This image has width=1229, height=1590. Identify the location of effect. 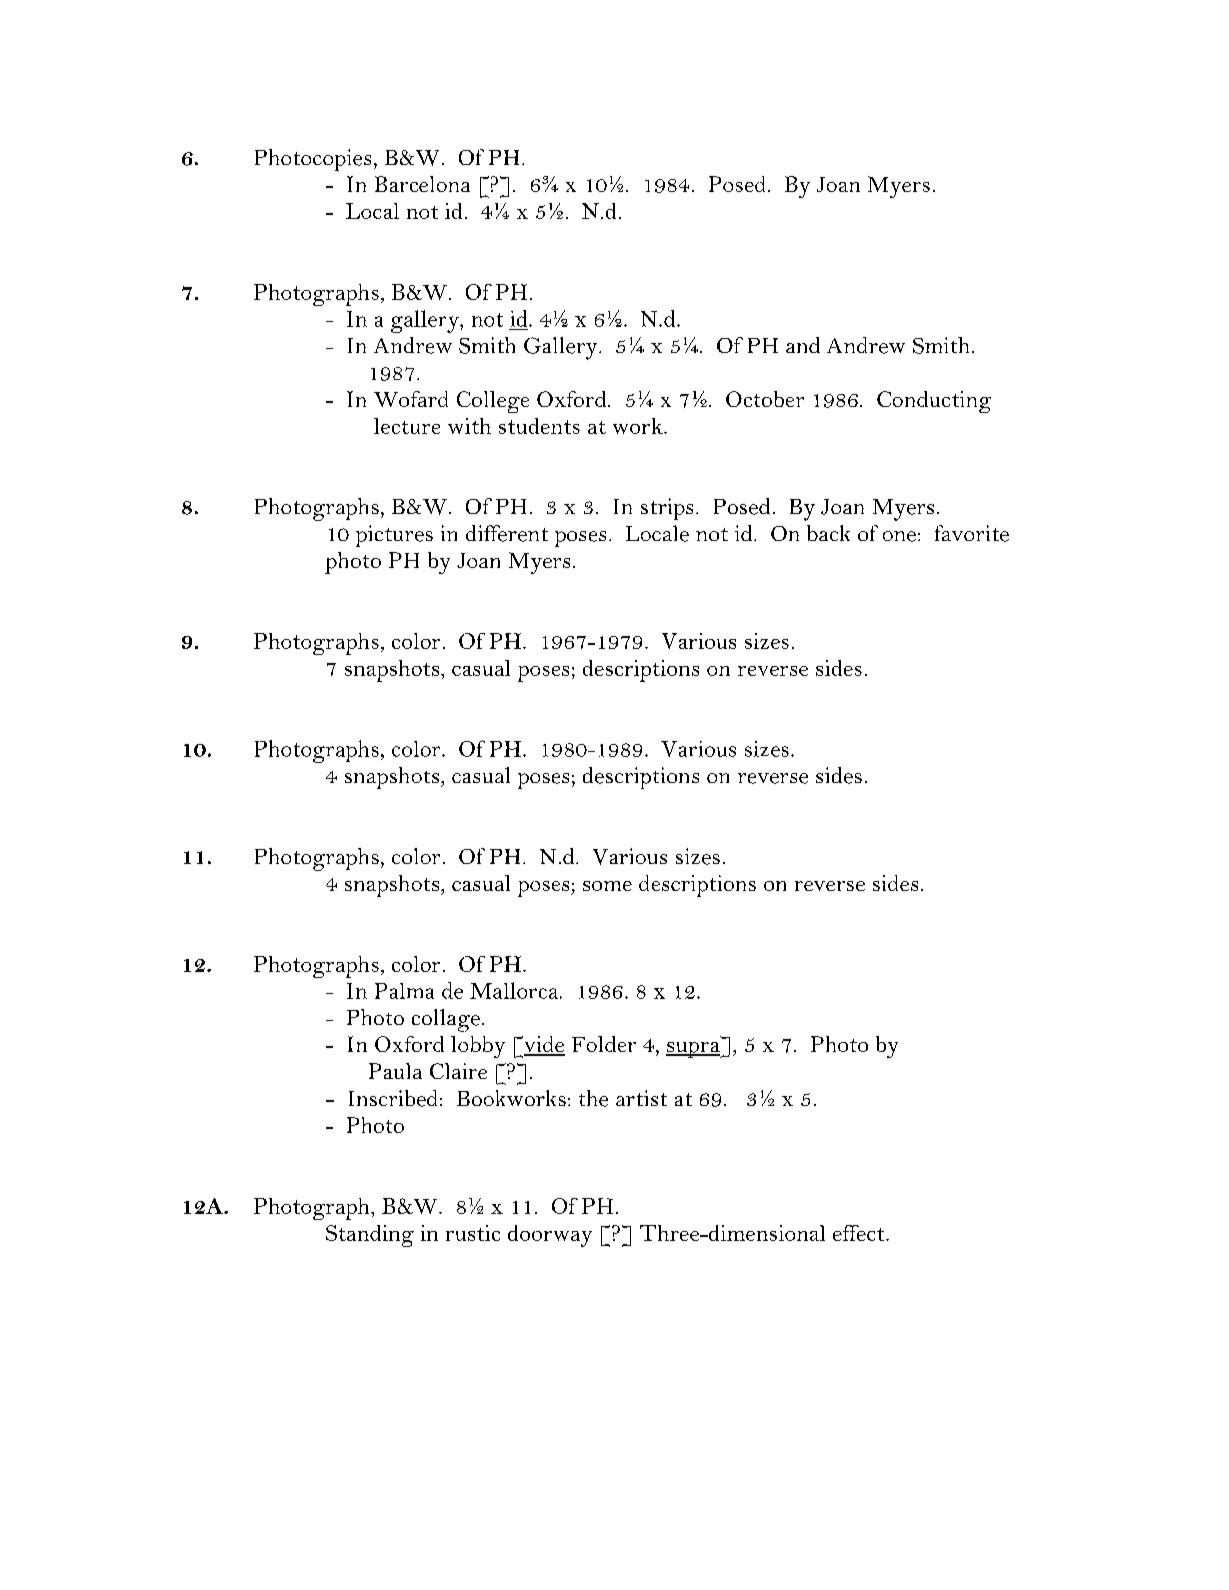
(860, 1233).
